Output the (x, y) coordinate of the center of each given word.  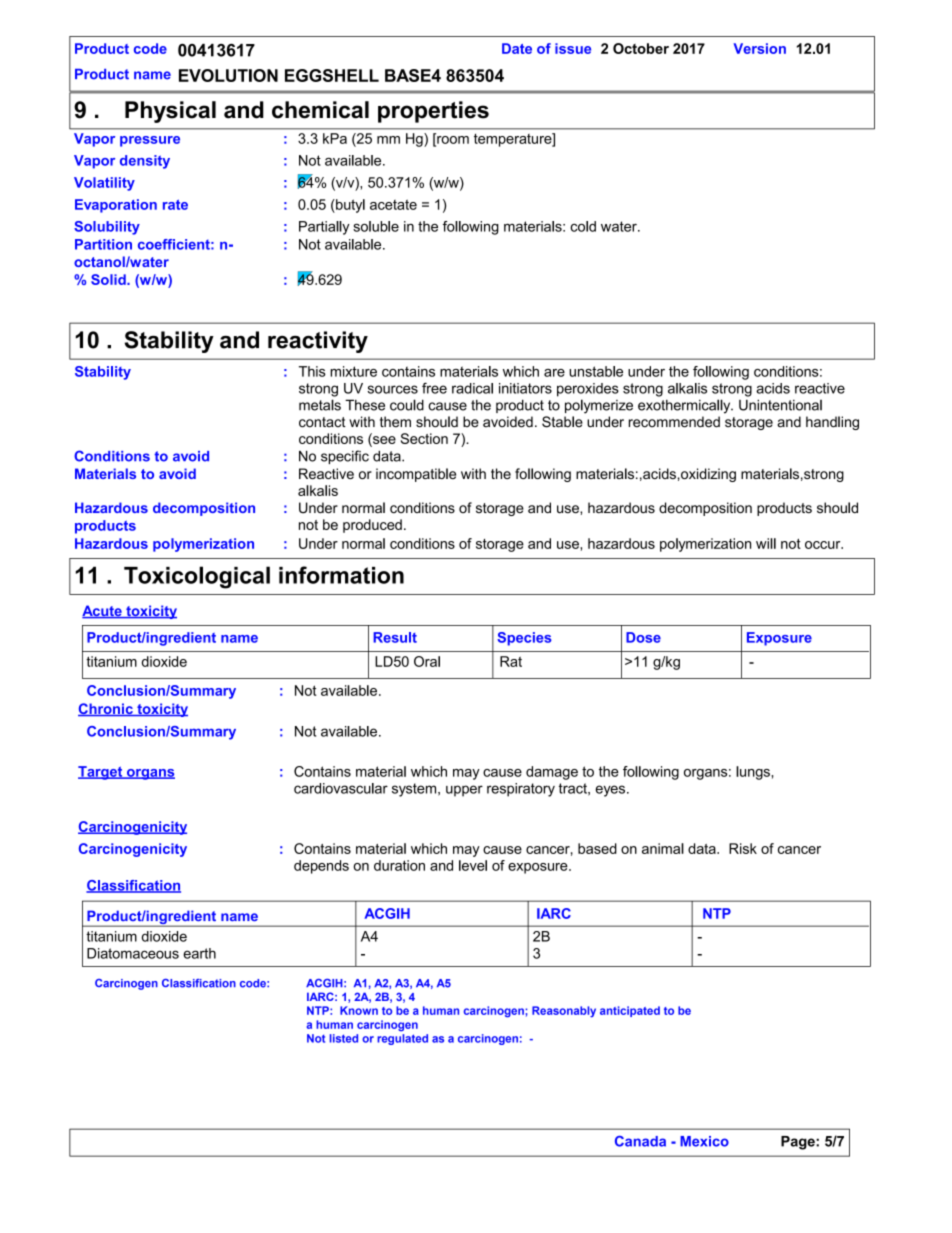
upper (464, 791)
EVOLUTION (228, 75)
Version (759, 48)
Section (424, 438)
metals (320, 405)
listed (344, 1038)
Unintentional (780, 405)
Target (101, 773)
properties (433, 112)
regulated (402, 1039)
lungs (754, 773)
